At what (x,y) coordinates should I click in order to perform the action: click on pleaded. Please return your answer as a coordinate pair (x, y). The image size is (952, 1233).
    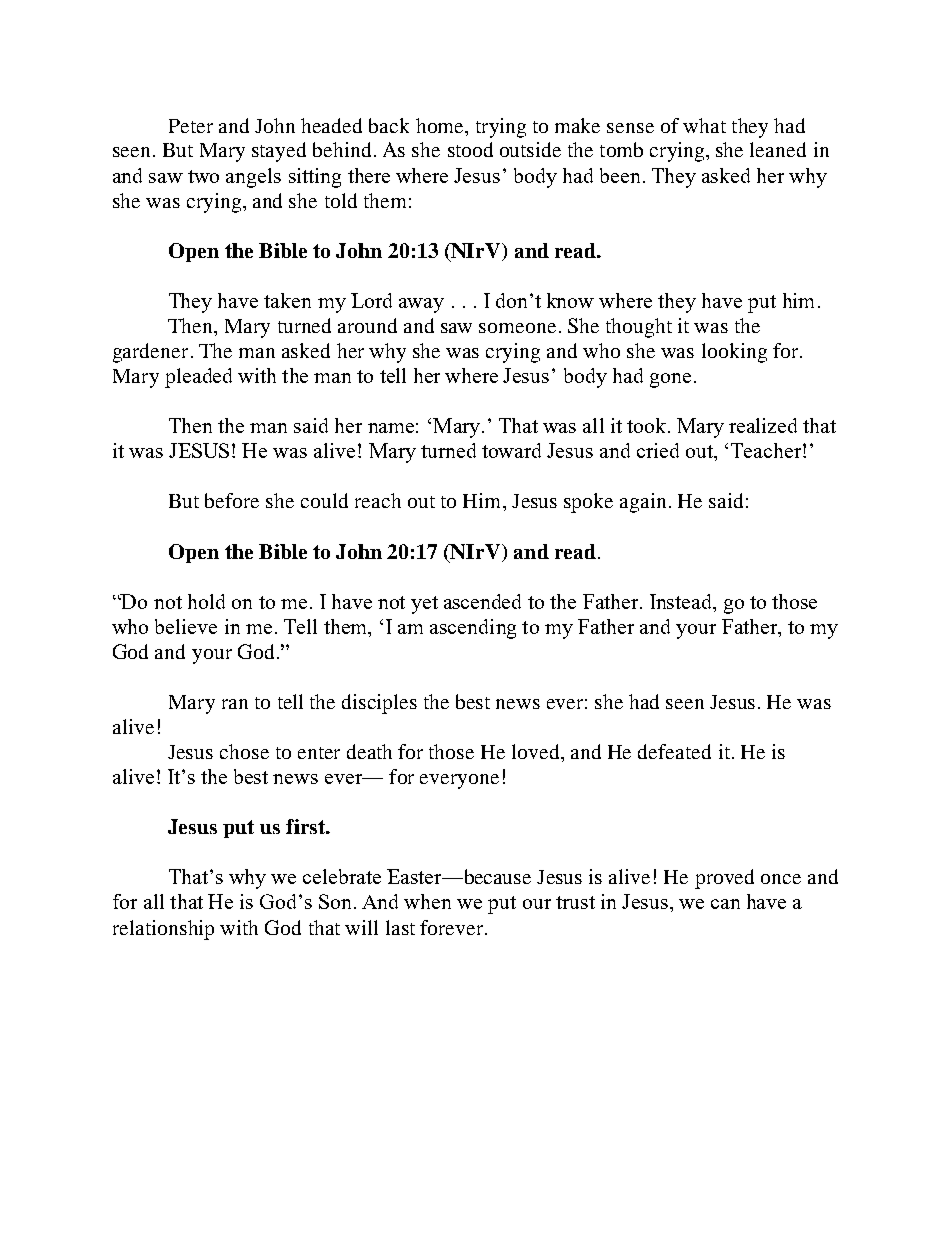
    Looking at the image, I should click on (198, 378).
